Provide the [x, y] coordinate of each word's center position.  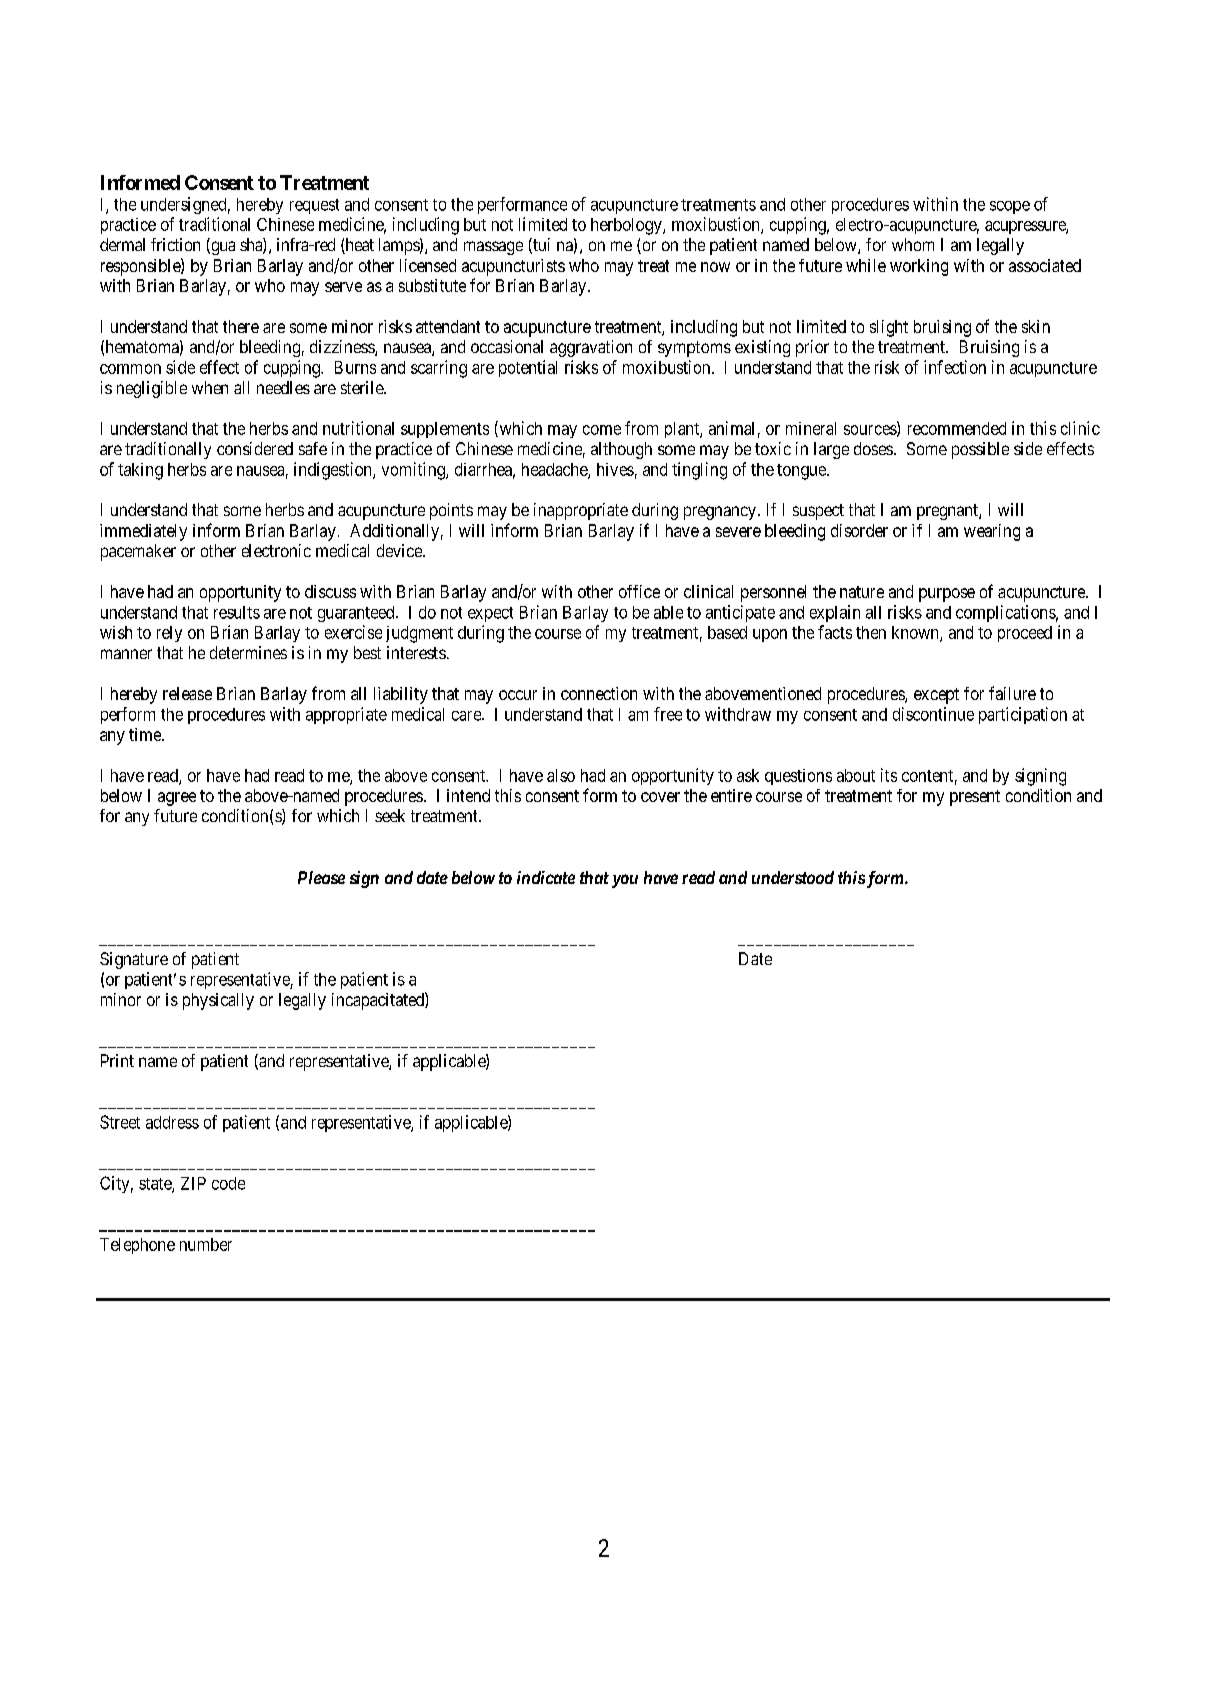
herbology [627, 226]
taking [140, 471]
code [228, 1183]
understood [793, 877]
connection [599, 693]
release [187, 693]
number [206, 1244]
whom [913, 244]
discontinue [933, 714]
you [625, 881]
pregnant [948, 512]
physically [218, 1001]
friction [175, 244]
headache [555, 470]
